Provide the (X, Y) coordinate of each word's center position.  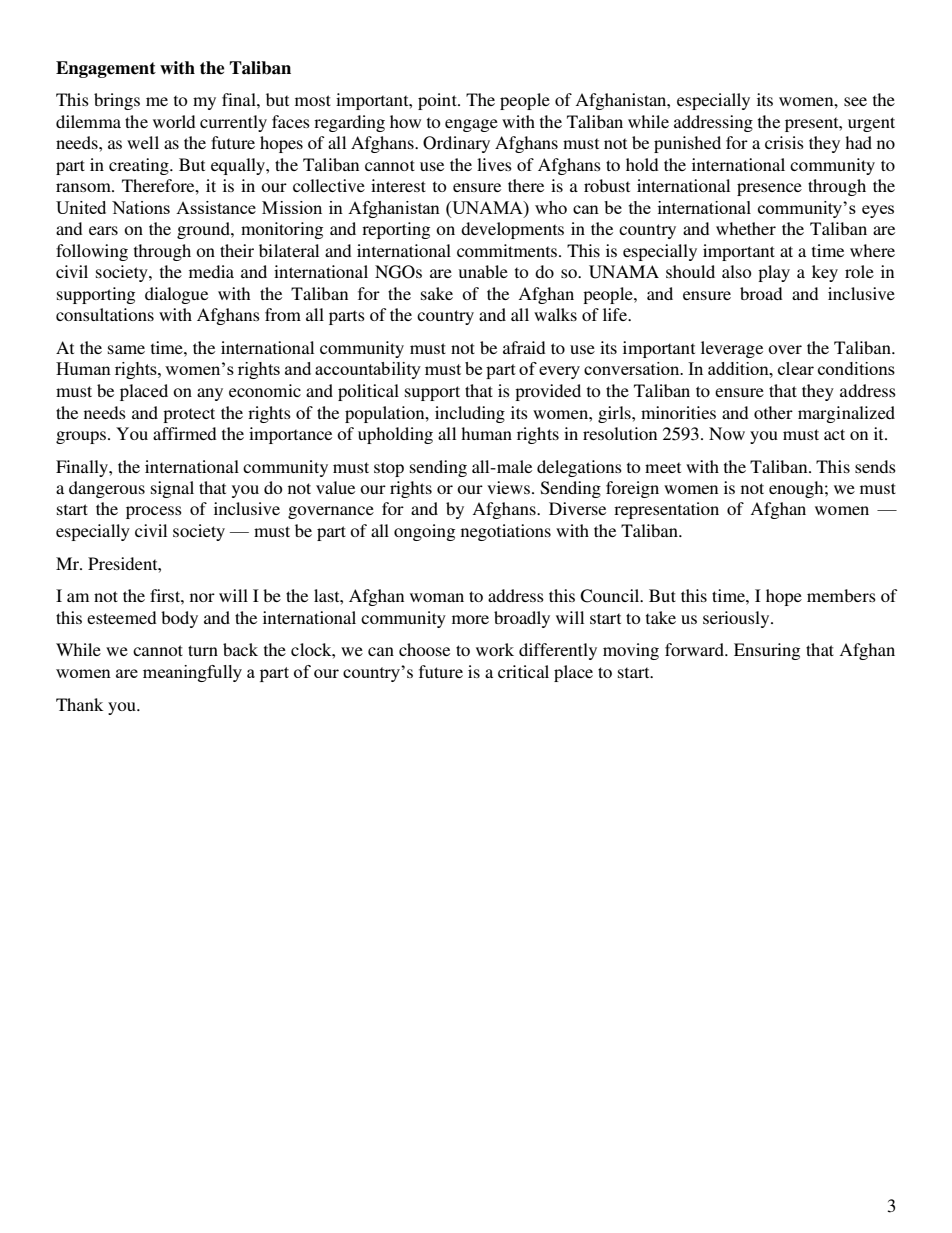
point (438, 101)
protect (189, 415)
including (470, 414)
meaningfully (192, 673)
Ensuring (767, 651)
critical (523, 671)
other (773, 412)
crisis (784, 142)
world (174, 121)
